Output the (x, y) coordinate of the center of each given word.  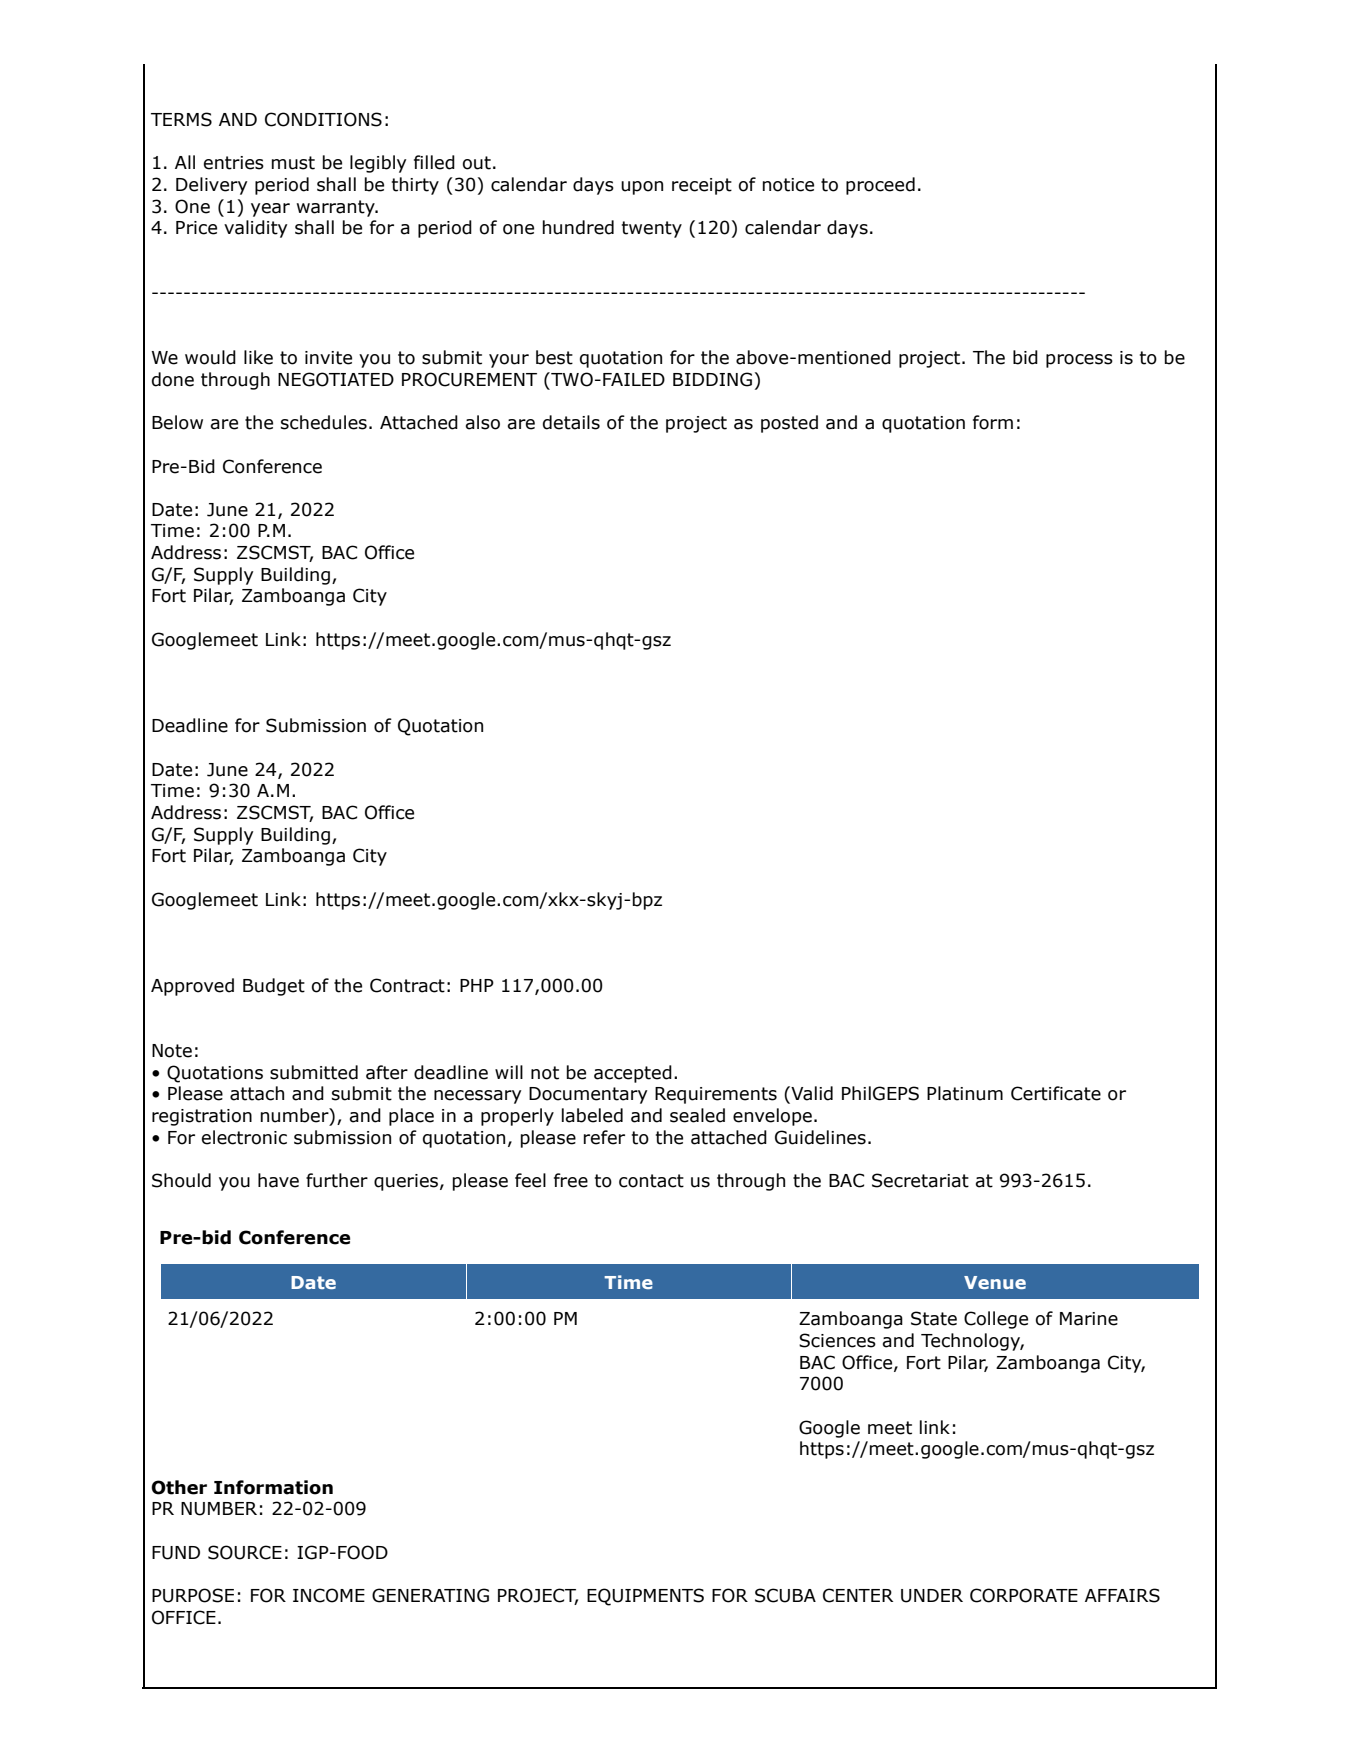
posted (789, 424)
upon (642, 188)
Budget (274, 987)
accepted (633, 1074)
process (1079, 361)
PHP (477, 985)
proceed (880, 186)
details (571, 422)
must (293, 163)
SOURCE (245, 1552)
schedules (324, 422)
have (278, 1180)
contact (651, 1181)
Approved (192, 987)
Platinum (965, 1093)
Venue (995, 1282)
